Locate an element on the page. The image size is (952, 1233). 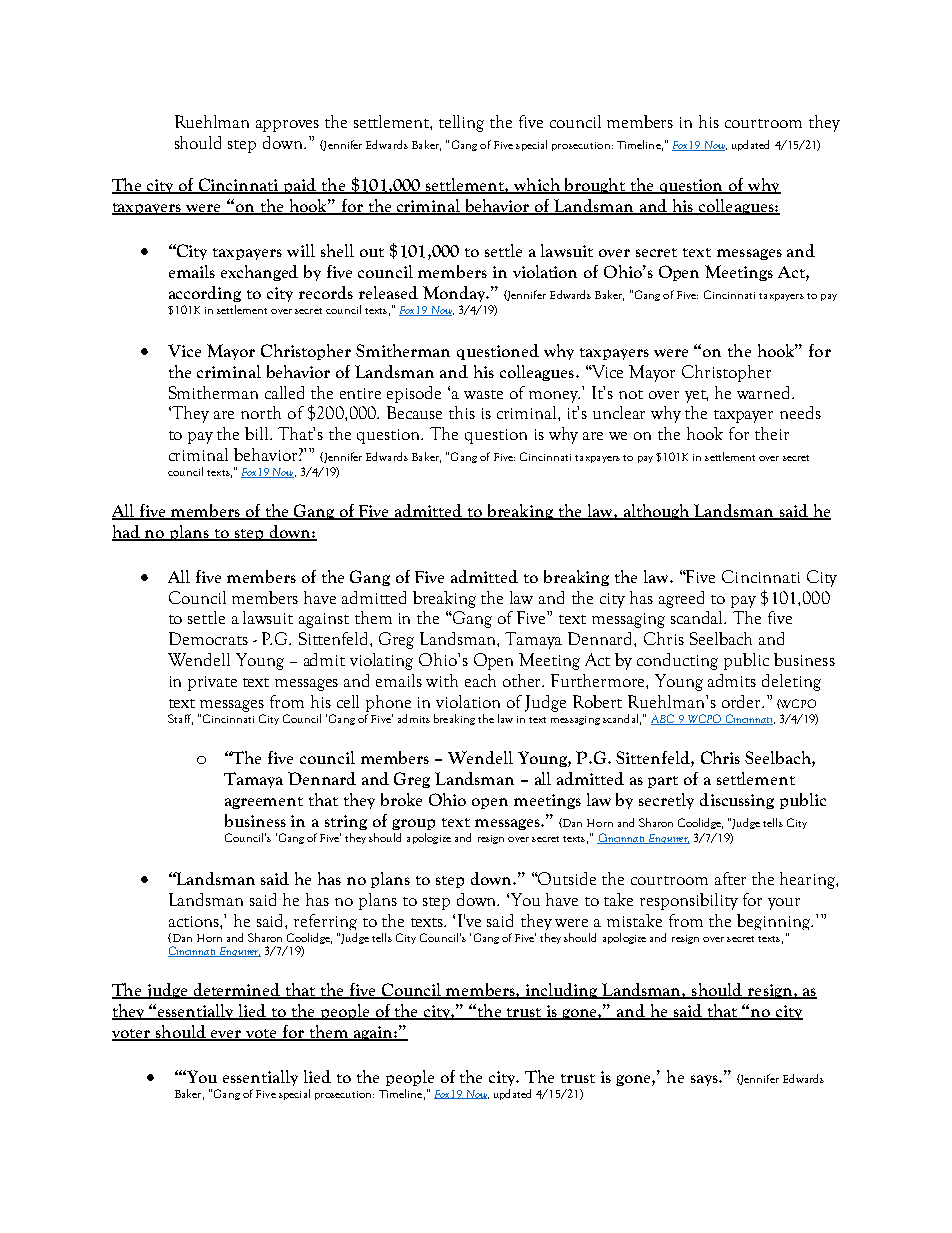
brought is located at coordinates (595, 186).
